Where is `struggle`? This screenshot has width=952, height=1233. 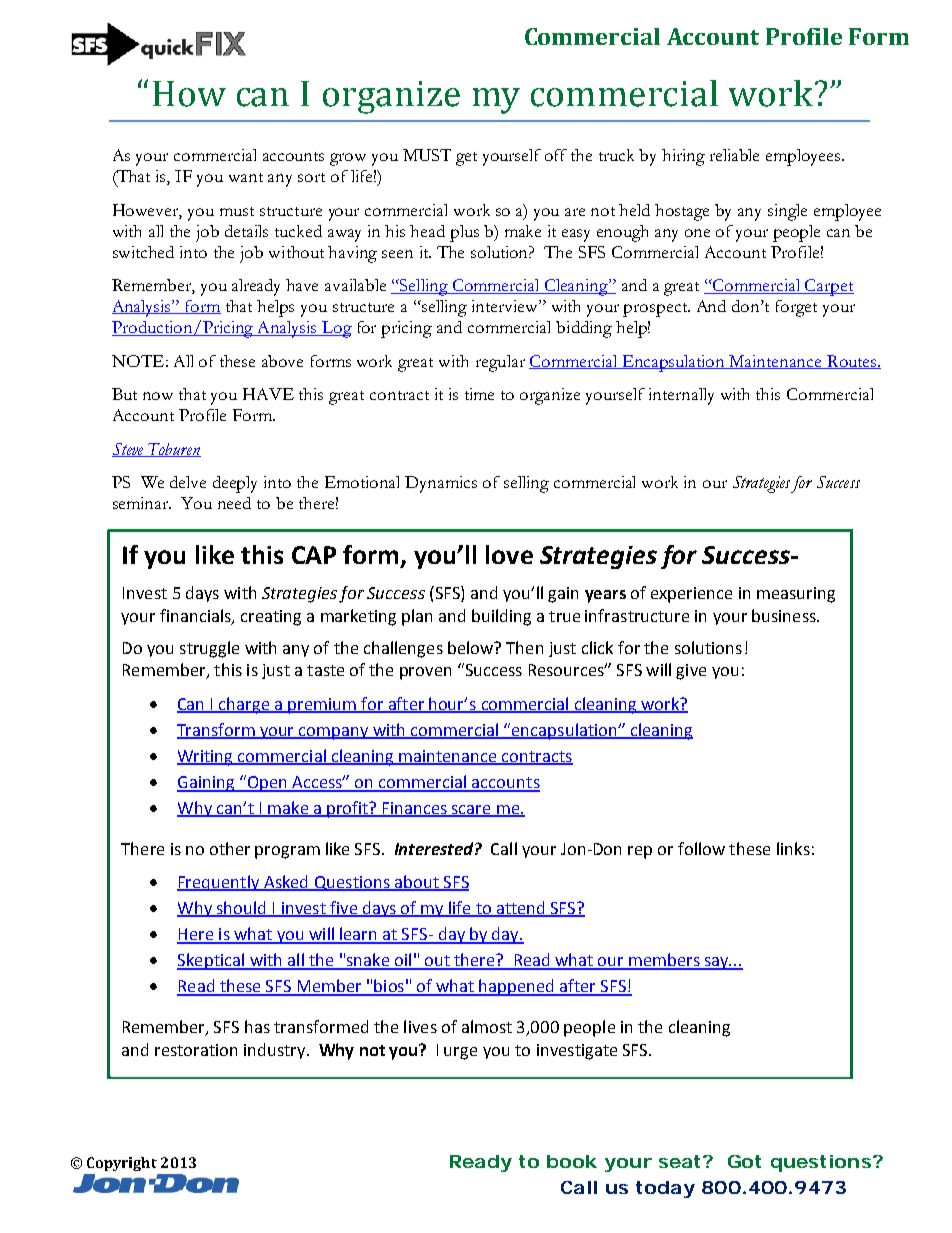
struggle is located at coordinates (209, 649).
